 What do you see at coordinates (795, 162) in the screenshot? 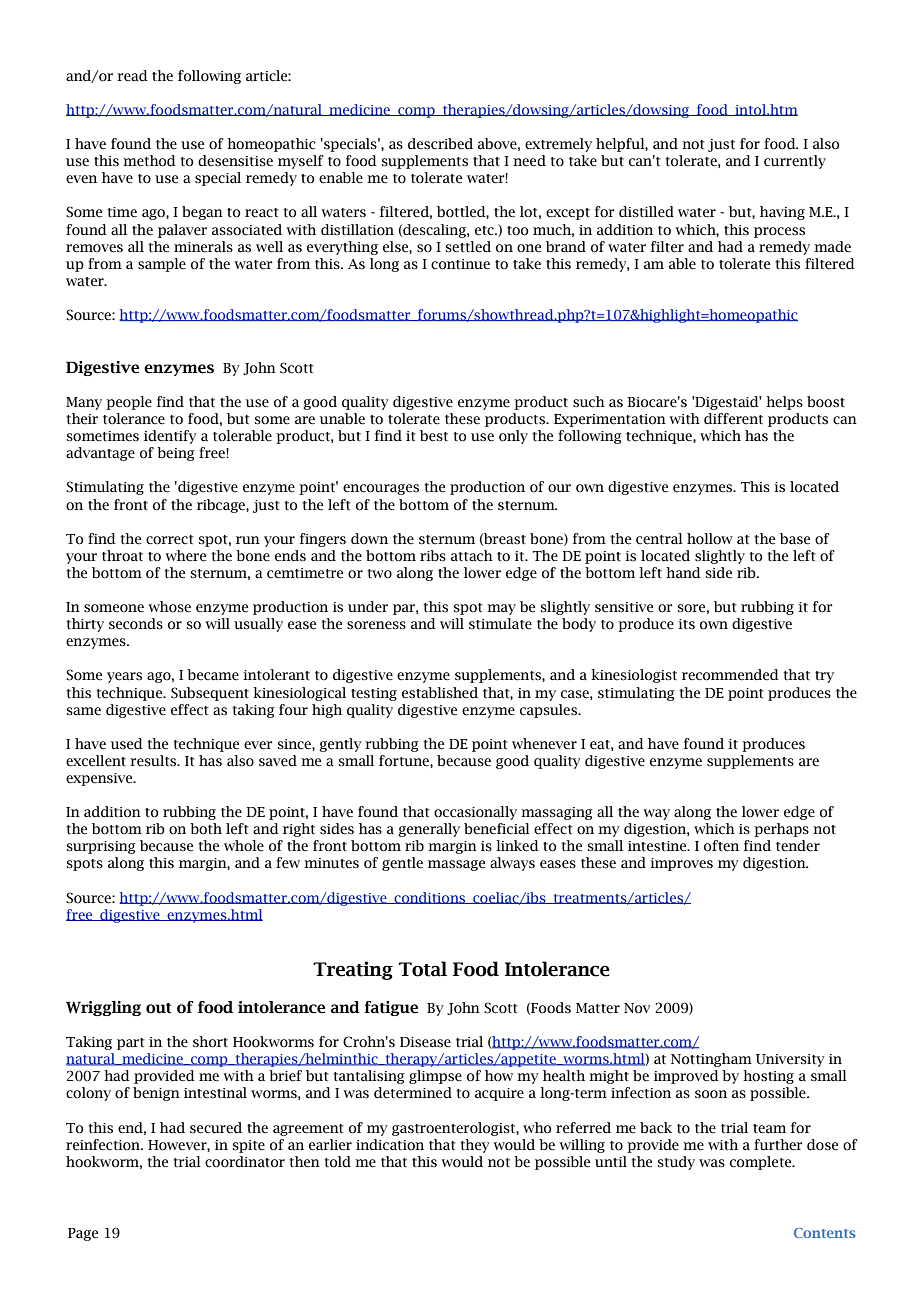
I see `currently` at bounding box center [795, 162].
